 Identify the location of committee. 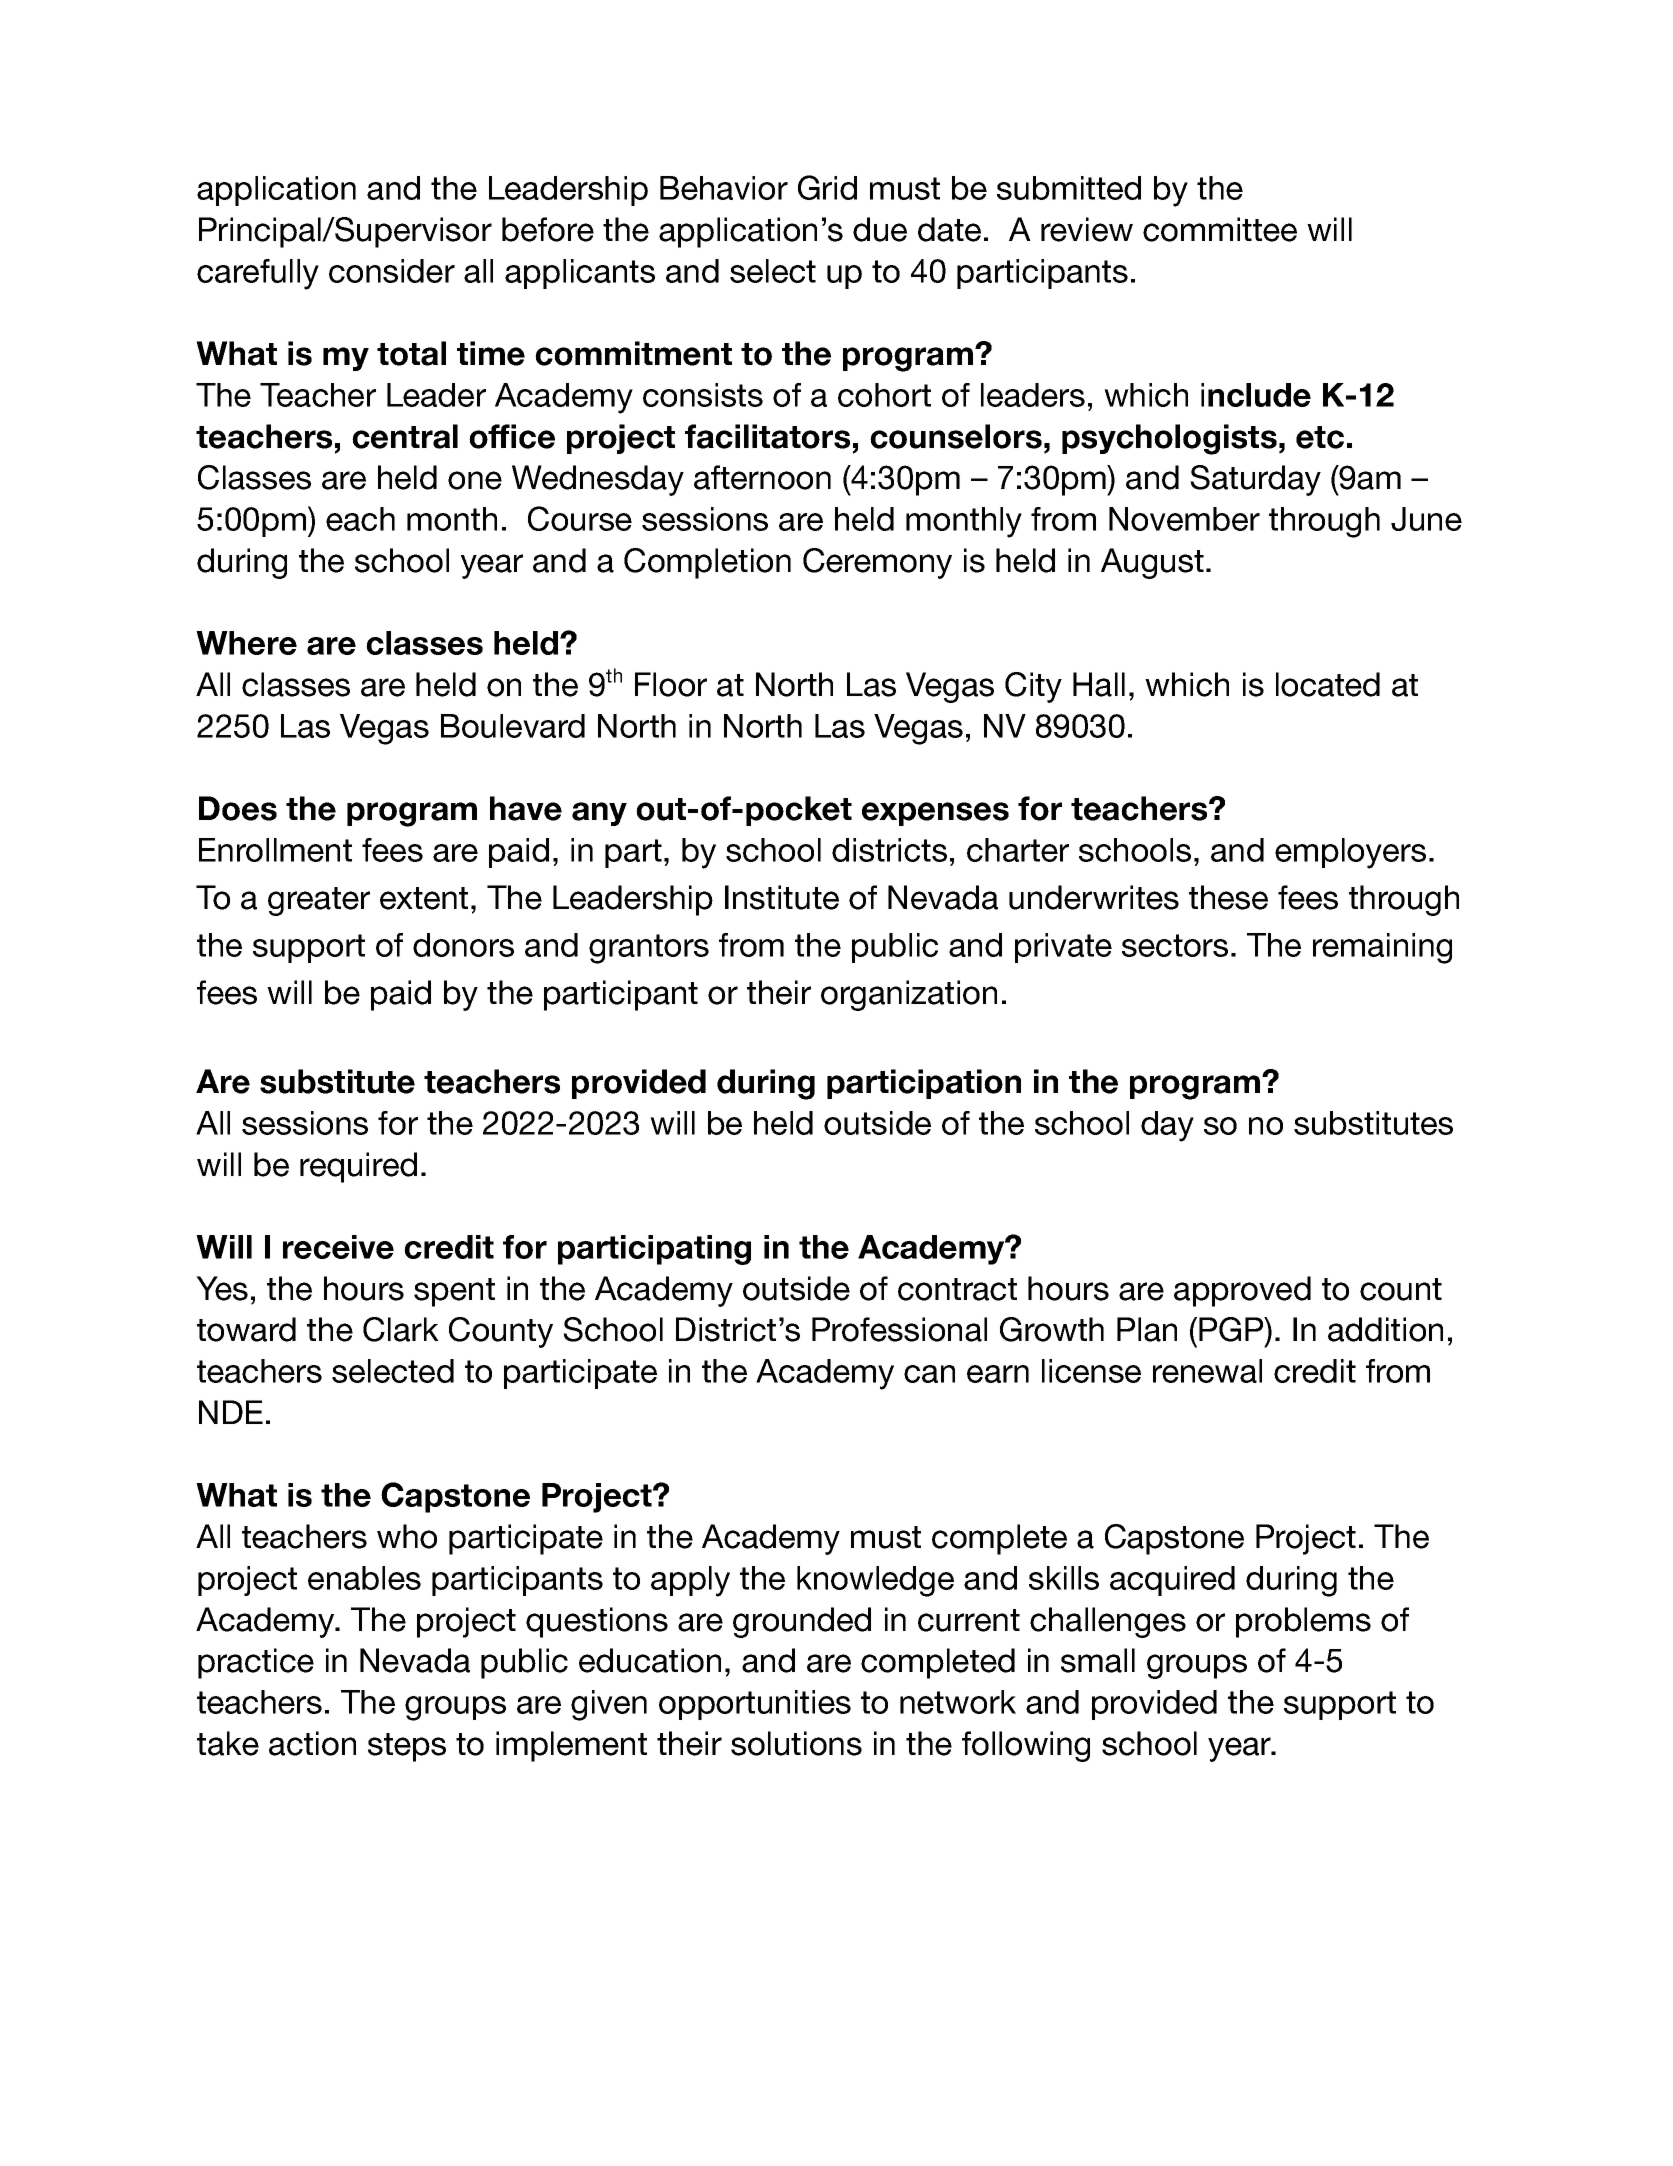
(1220, 229).
